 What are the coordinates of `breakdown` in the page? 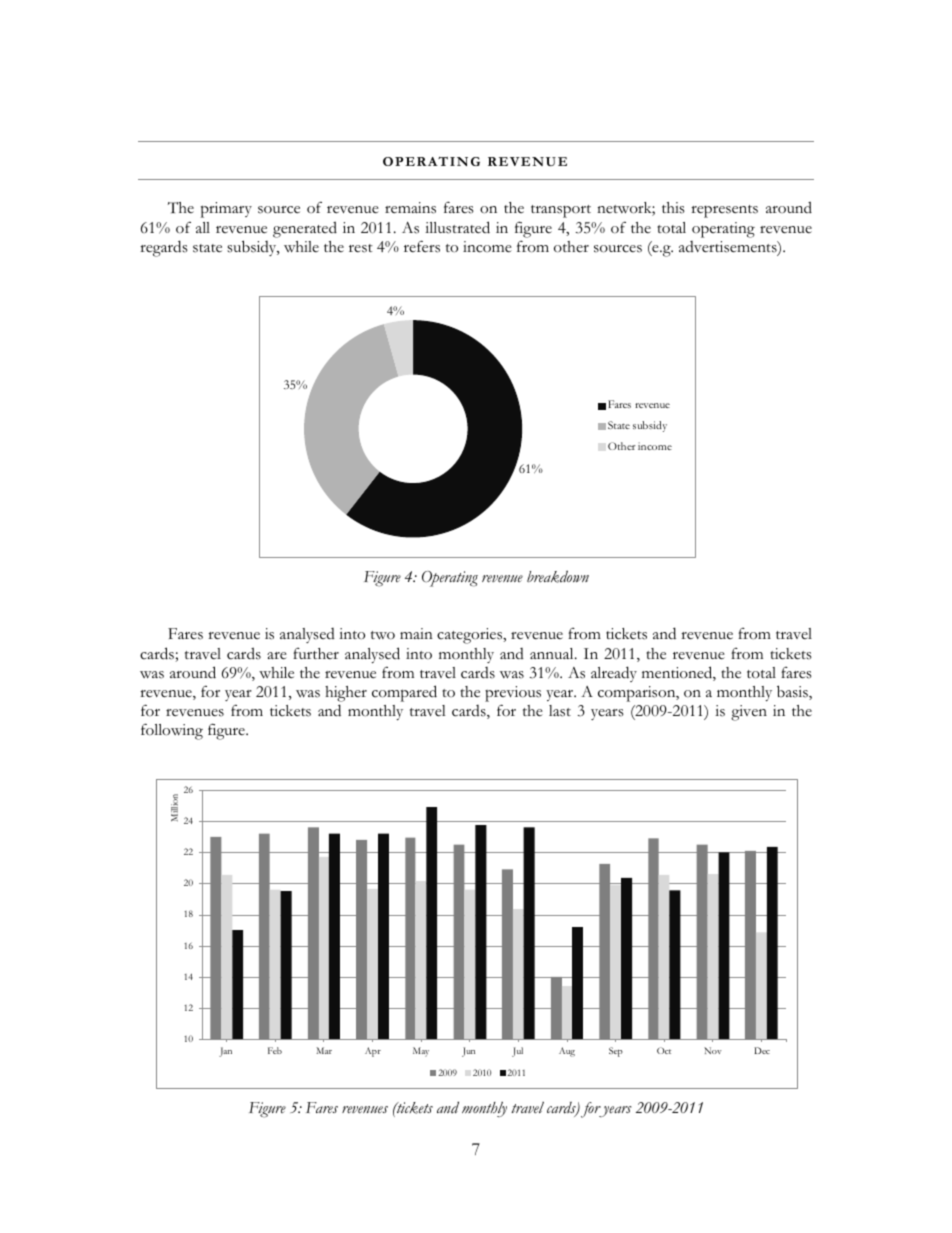 It's located at (558, 576).
